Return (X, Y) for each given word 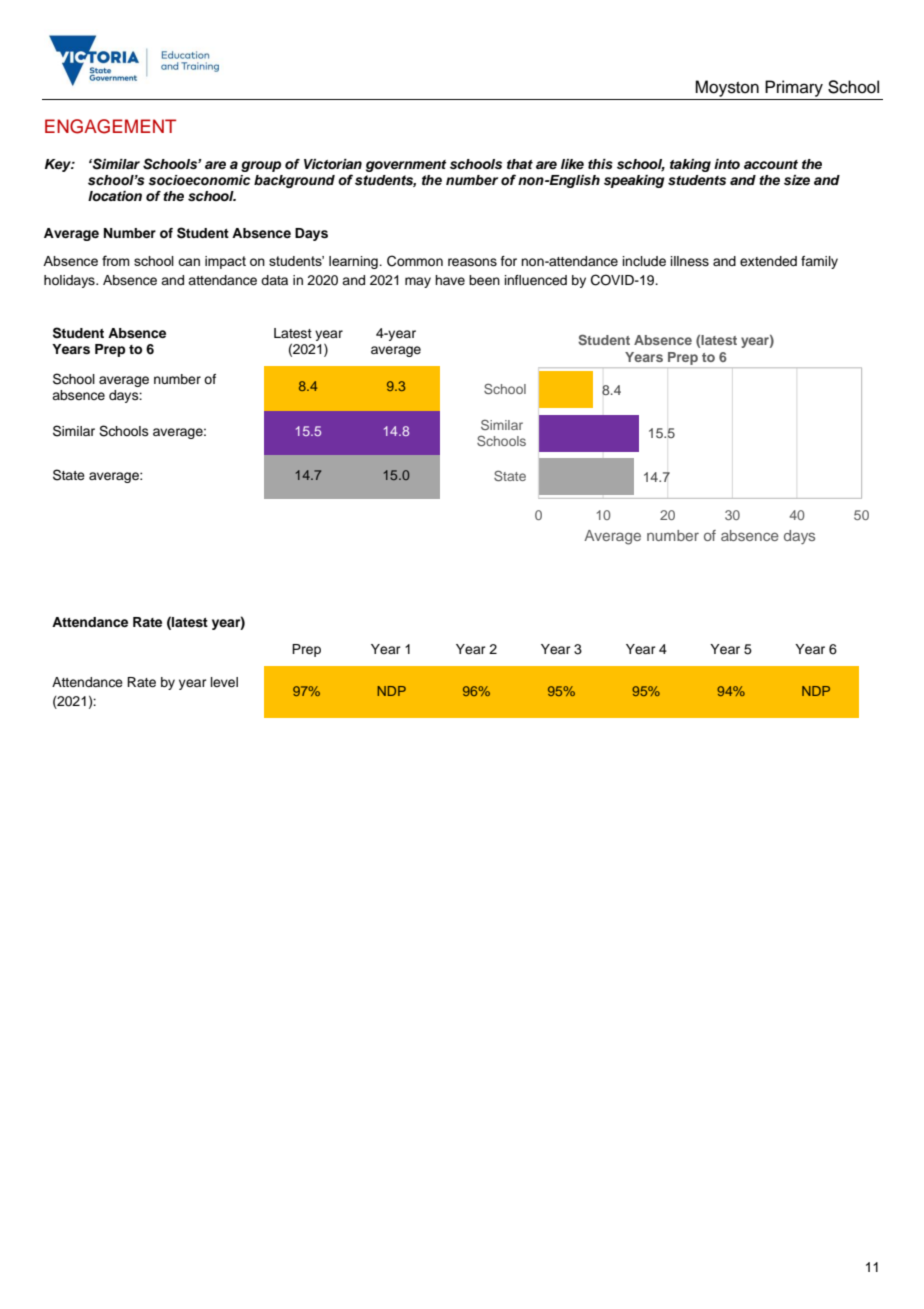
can (189, 262)
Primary (794, 88)
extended (768, 261)
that (520, 164)
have (450, 280)
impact (225, 262)
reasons (472, 262)
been (484, 280)
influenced (536, 280)
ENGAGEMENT (110, 126)
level (224, 682)
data (274, 280)
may (418, 282)
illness (690, 261)
